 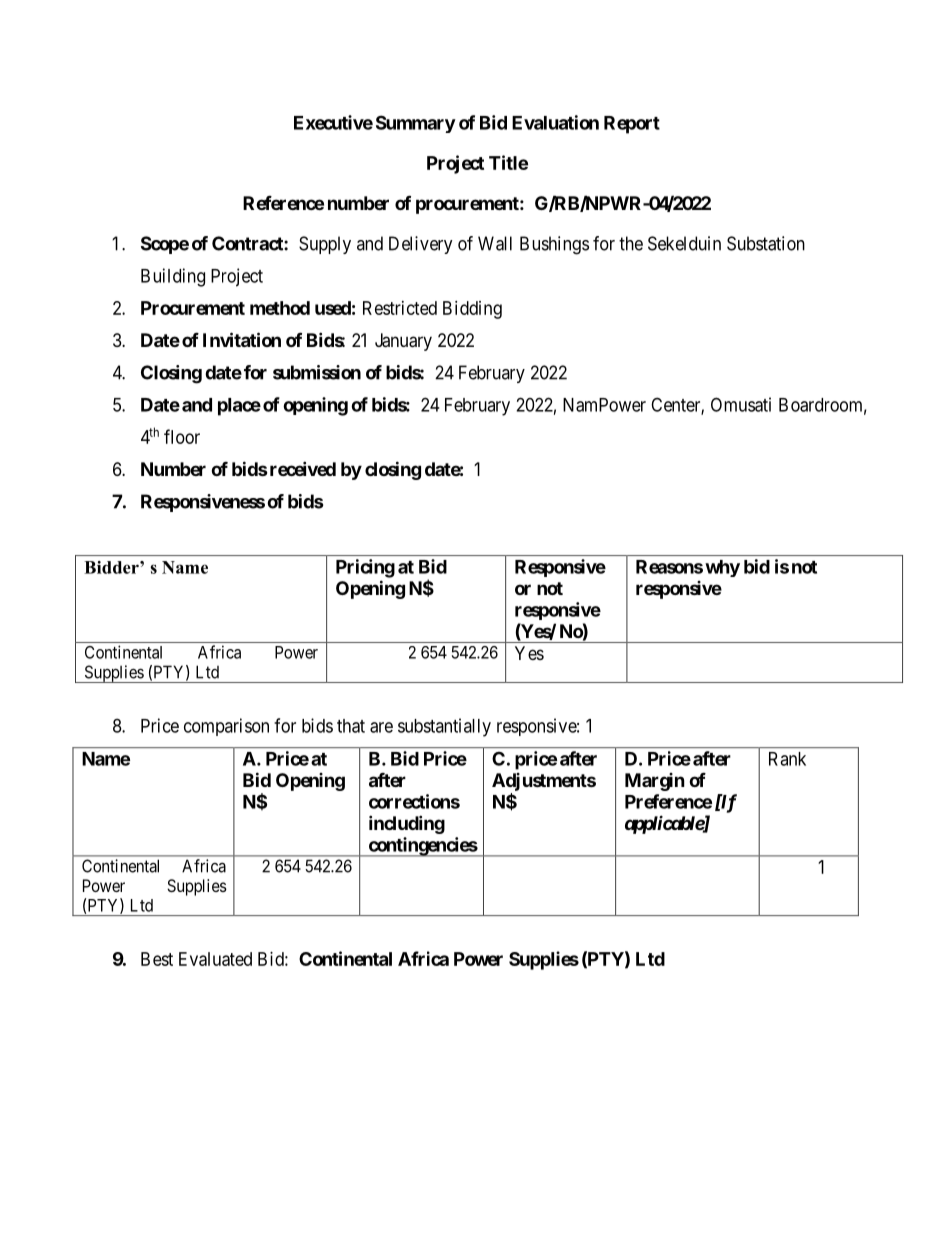 I want to click on Best, so click(x=157, y=959).
